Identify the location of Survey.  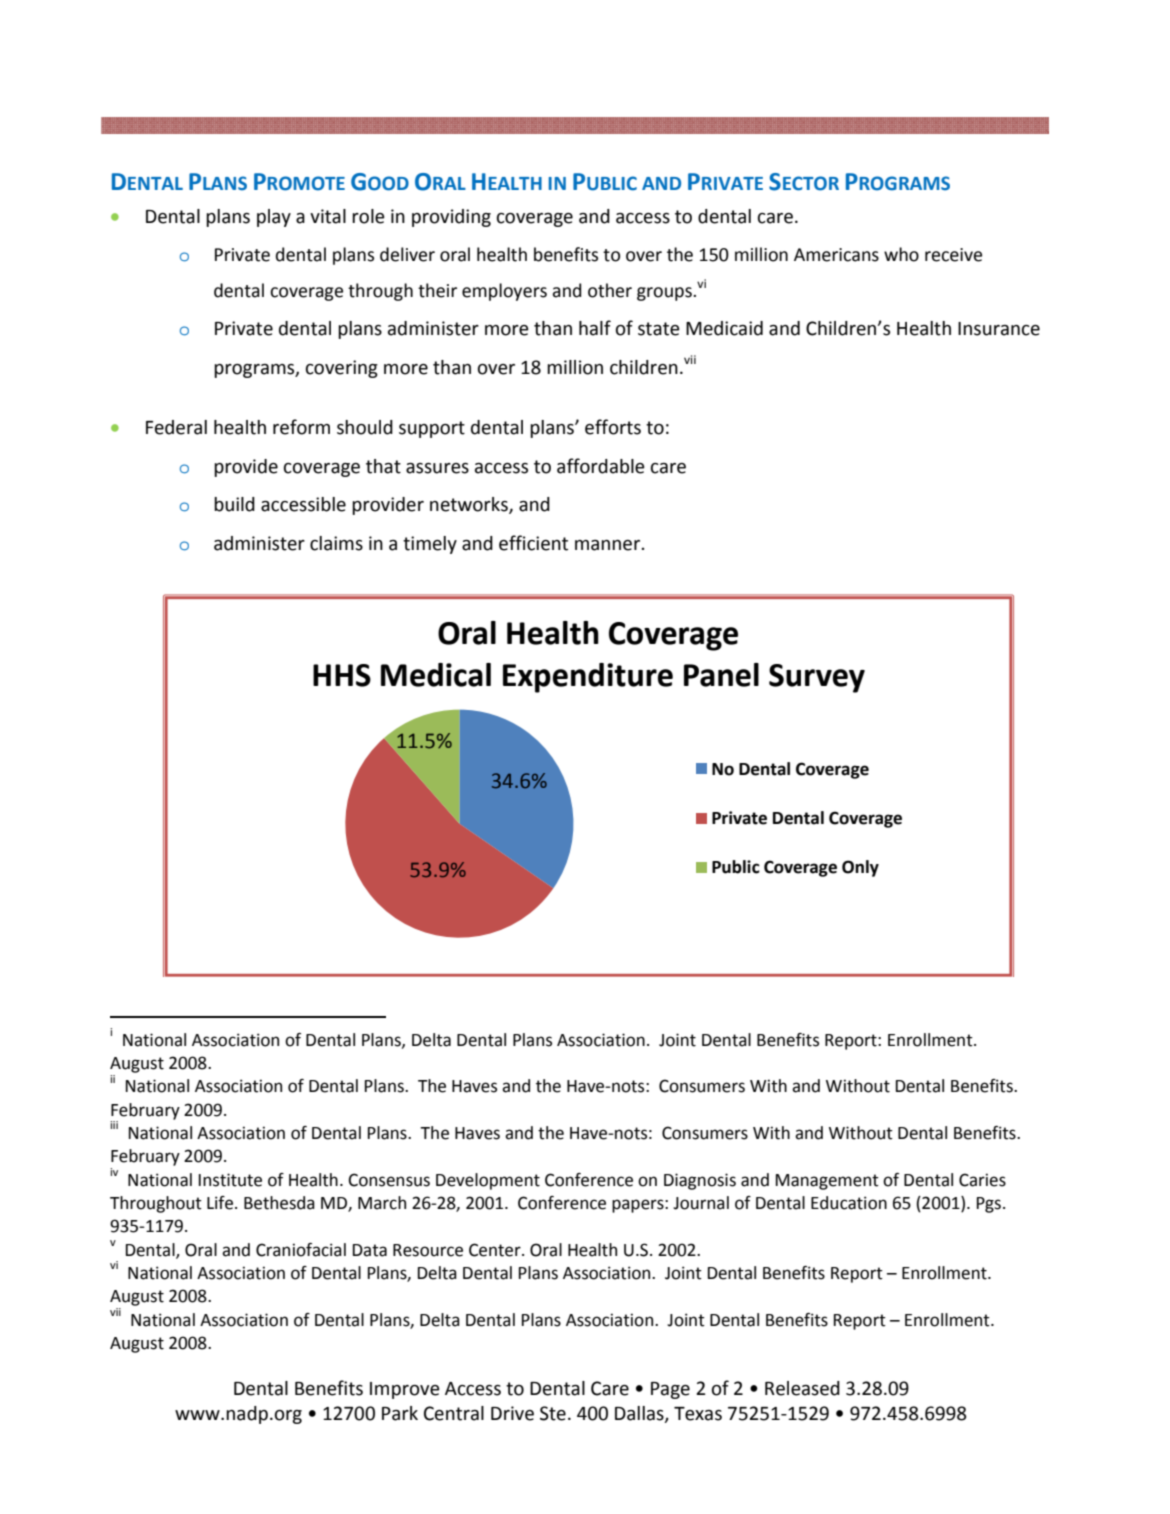
(817, 678).
